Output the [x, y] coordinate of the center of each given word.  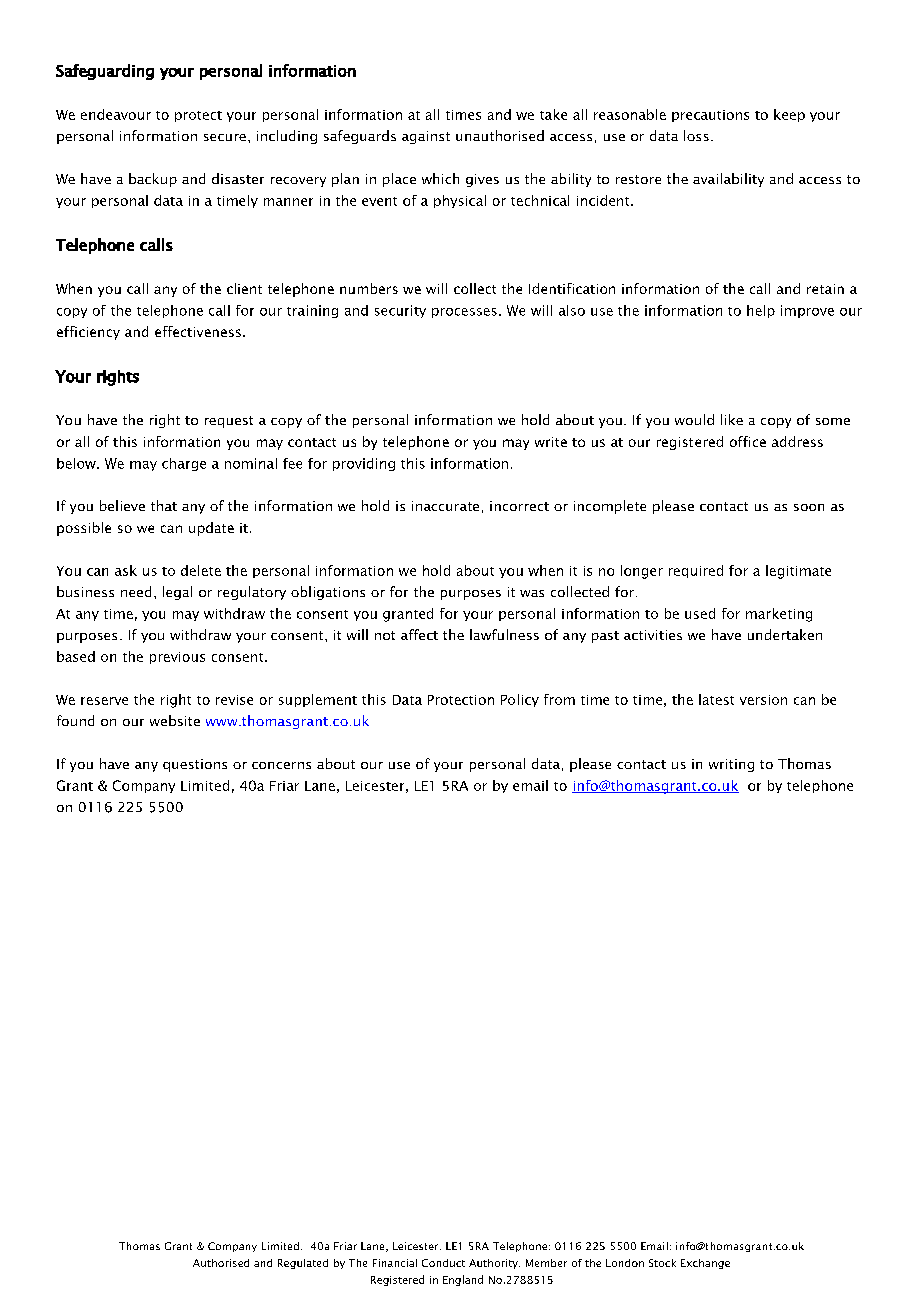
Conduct [443, 1263]
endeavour [116, 114]
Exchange [705, 1264]
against [426, 137]
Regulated [303, 1264]
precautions [710, 116]
